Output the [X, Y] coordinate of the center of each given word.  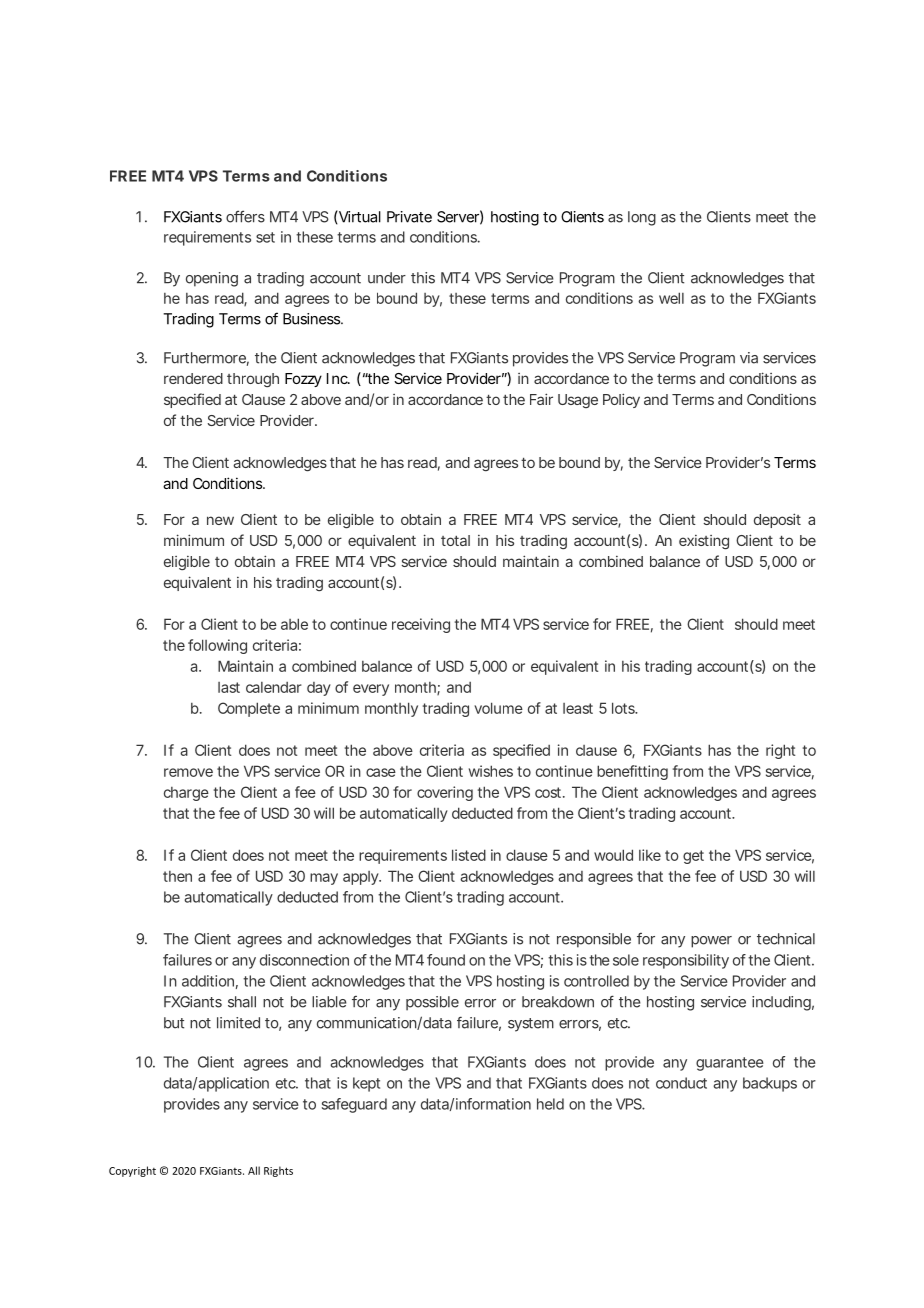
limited [238, 1023]
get [693, 857]
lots [624, 708]
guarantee [730, 1064]
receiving [421, 625]
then [177, 876]
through [253, 380]
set [265, 237]
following [217, 646]
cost [548, 792]
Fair [541, 399]
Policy [621, 400]
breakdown [558, 1002]
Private [409, 217]
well [671, 298]
